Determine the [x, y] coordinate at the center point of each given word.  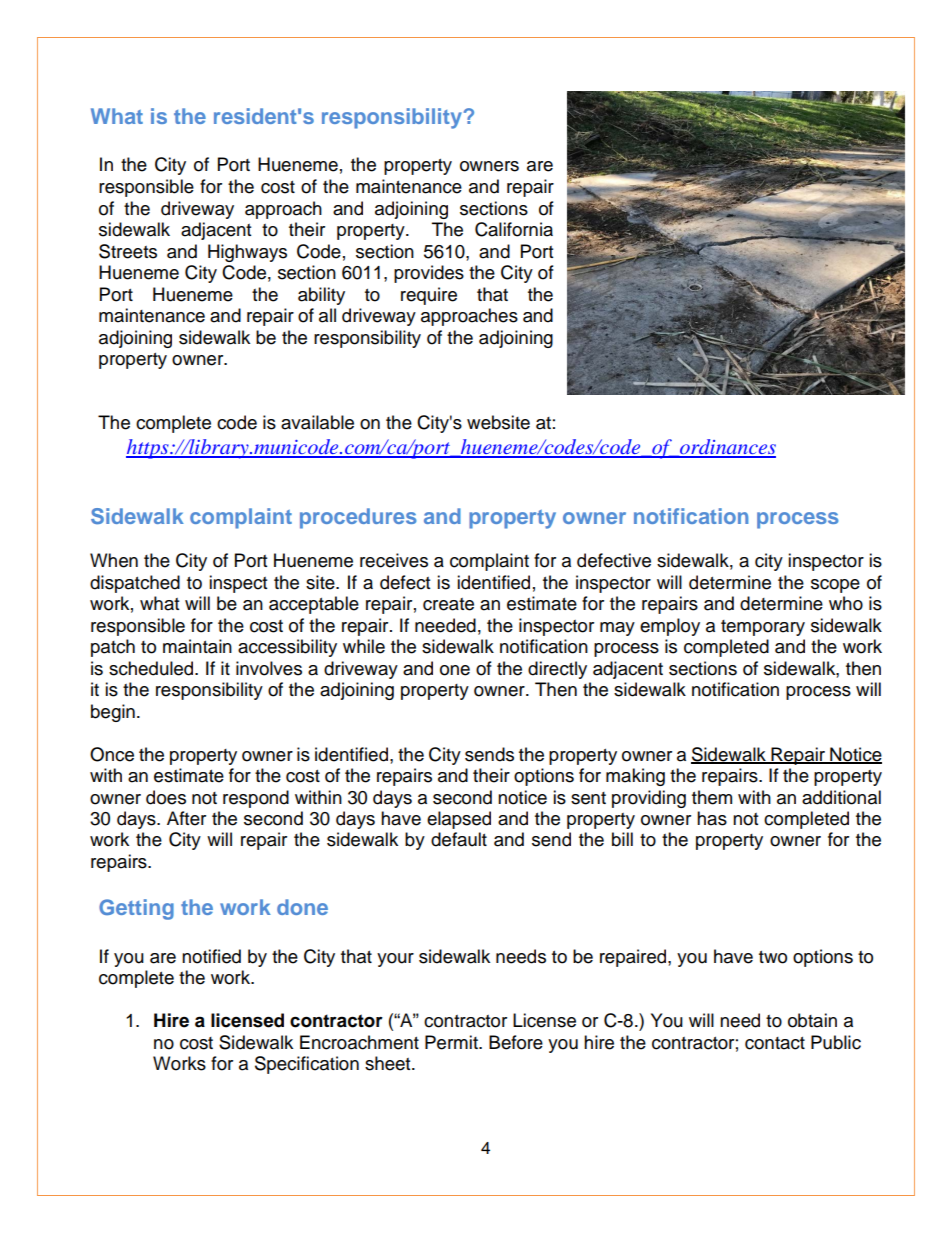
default [459, 839]
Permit [452, 1042]
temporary [763, 628]
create [448, 604]
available [317, 422]
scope [835, 586]
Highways [247, 253]
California [514, 229]
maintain [197, 646]
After [186, 818]
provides [429, 274]
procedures [358, 518]
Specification [307, 1065]
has [712, 818]
